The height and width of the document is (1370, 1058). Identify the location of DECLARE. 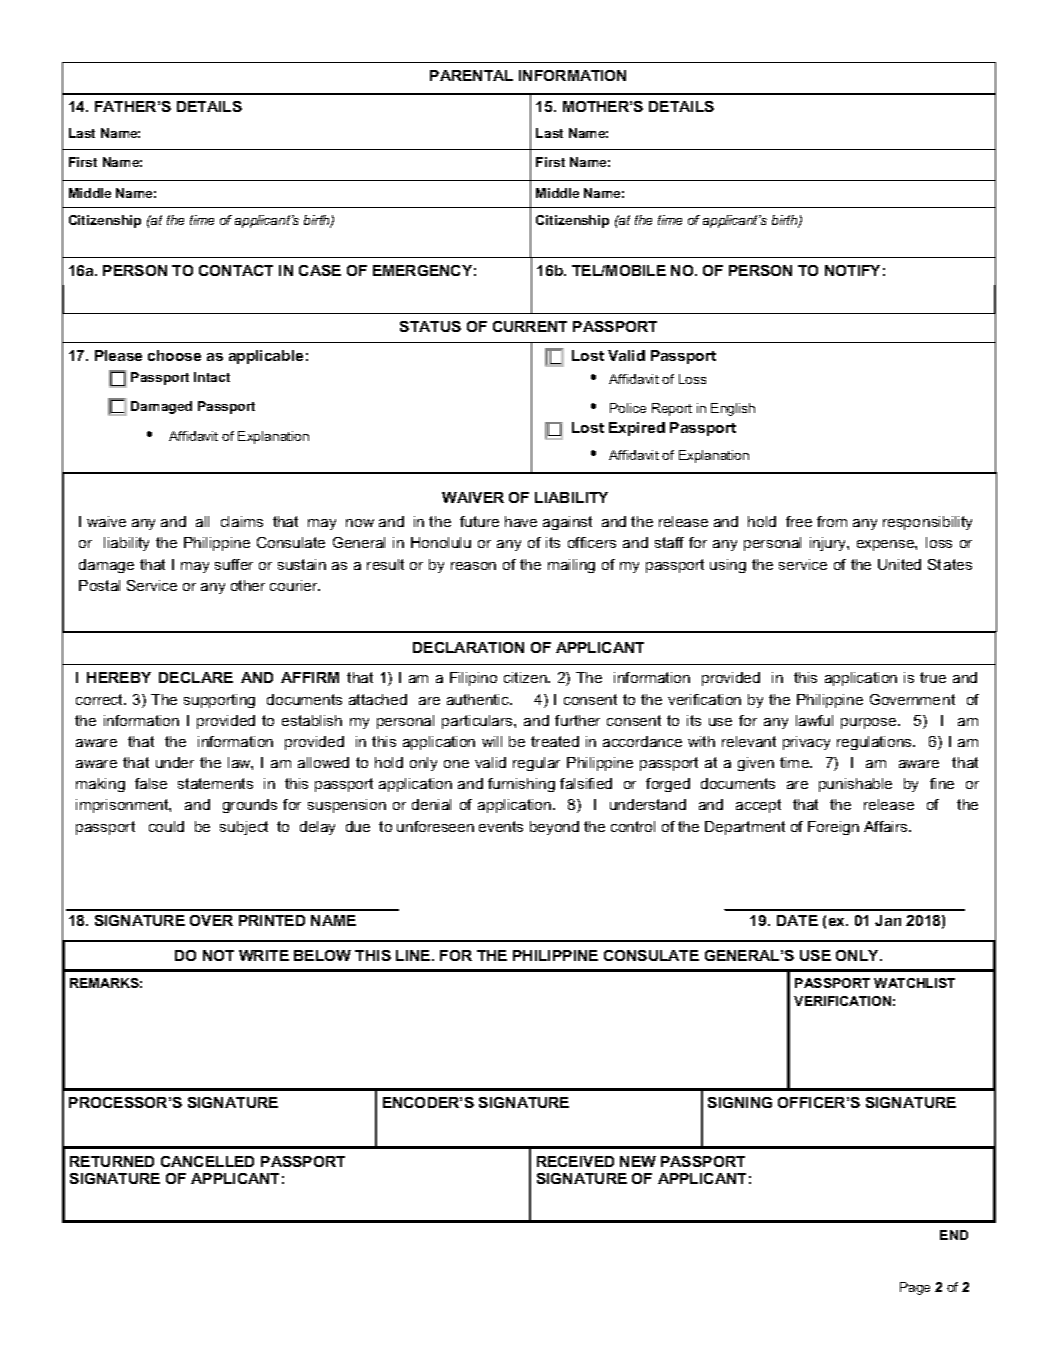
(196, 677).
